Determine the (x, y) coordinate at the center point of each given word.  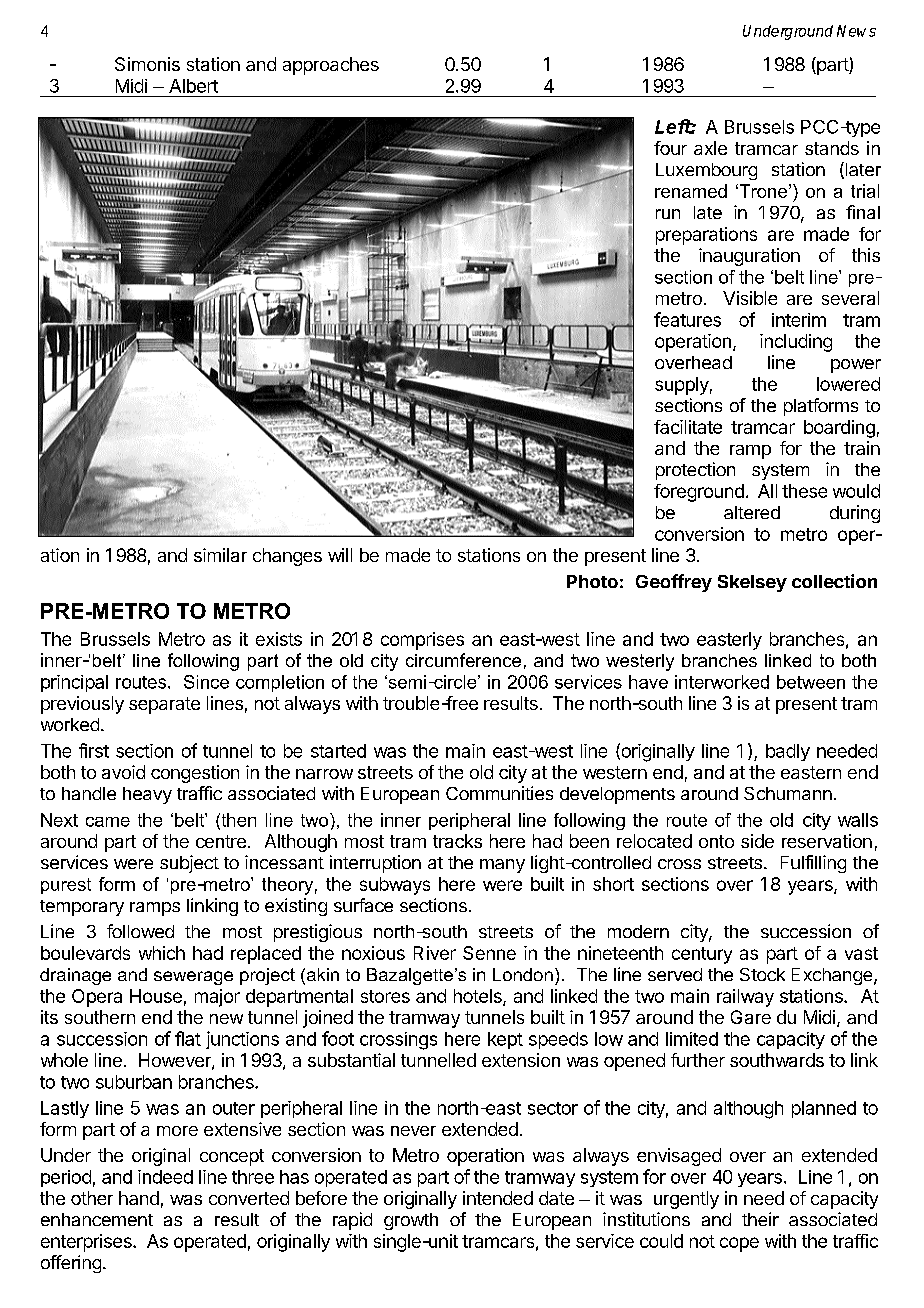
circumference (463, 660)
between (811, 682)
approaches (331, 66)
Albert (193, 86)
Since (206, 682)
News (856, 31)
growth (411, 1221)
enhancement (97, 1219)
